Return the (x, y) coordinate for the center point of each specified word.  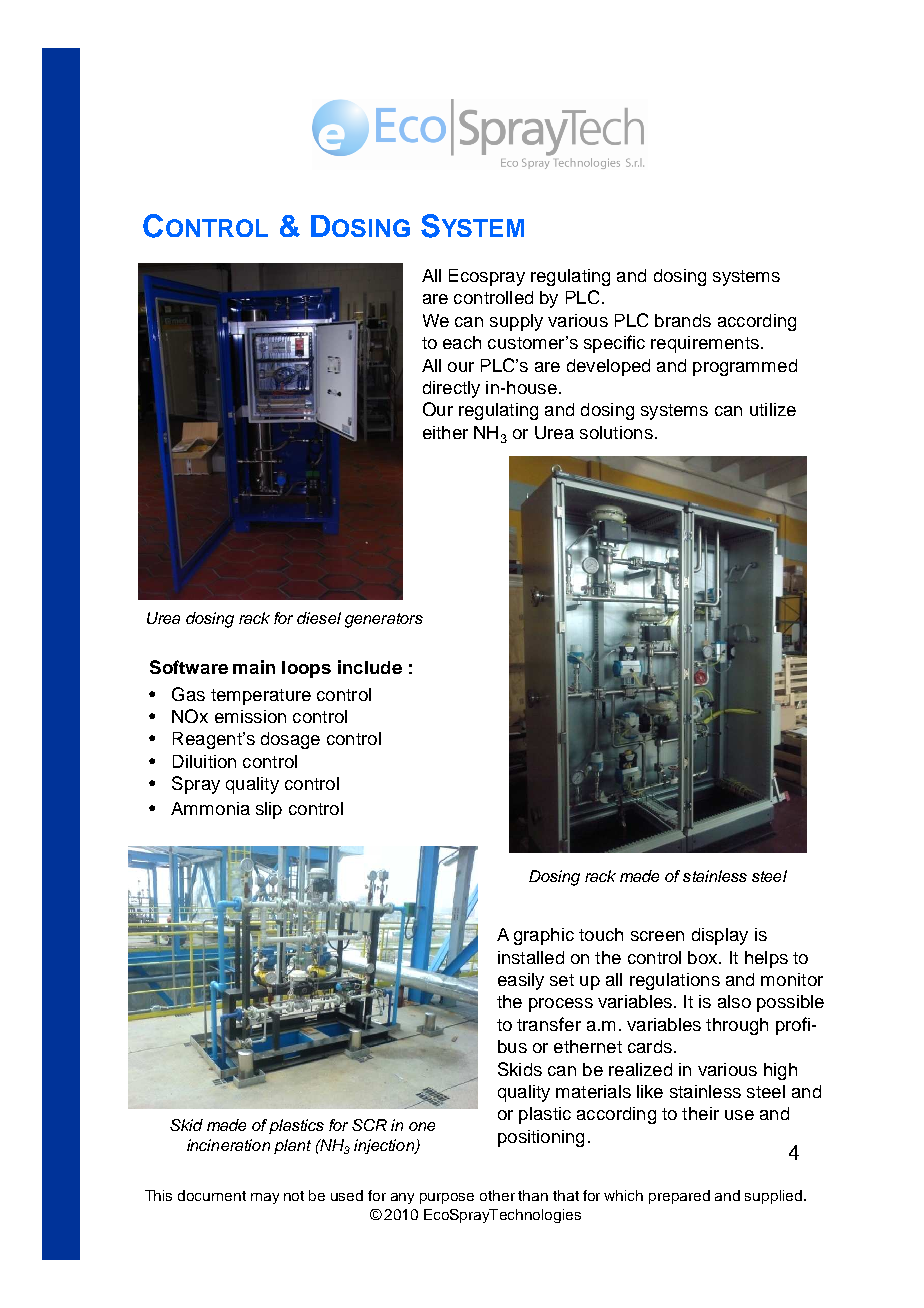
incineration (228, 1145)
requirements (705, 344)
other (497, 1195)
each (462, 342)
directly (451, 389)
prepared (679, 1197)
